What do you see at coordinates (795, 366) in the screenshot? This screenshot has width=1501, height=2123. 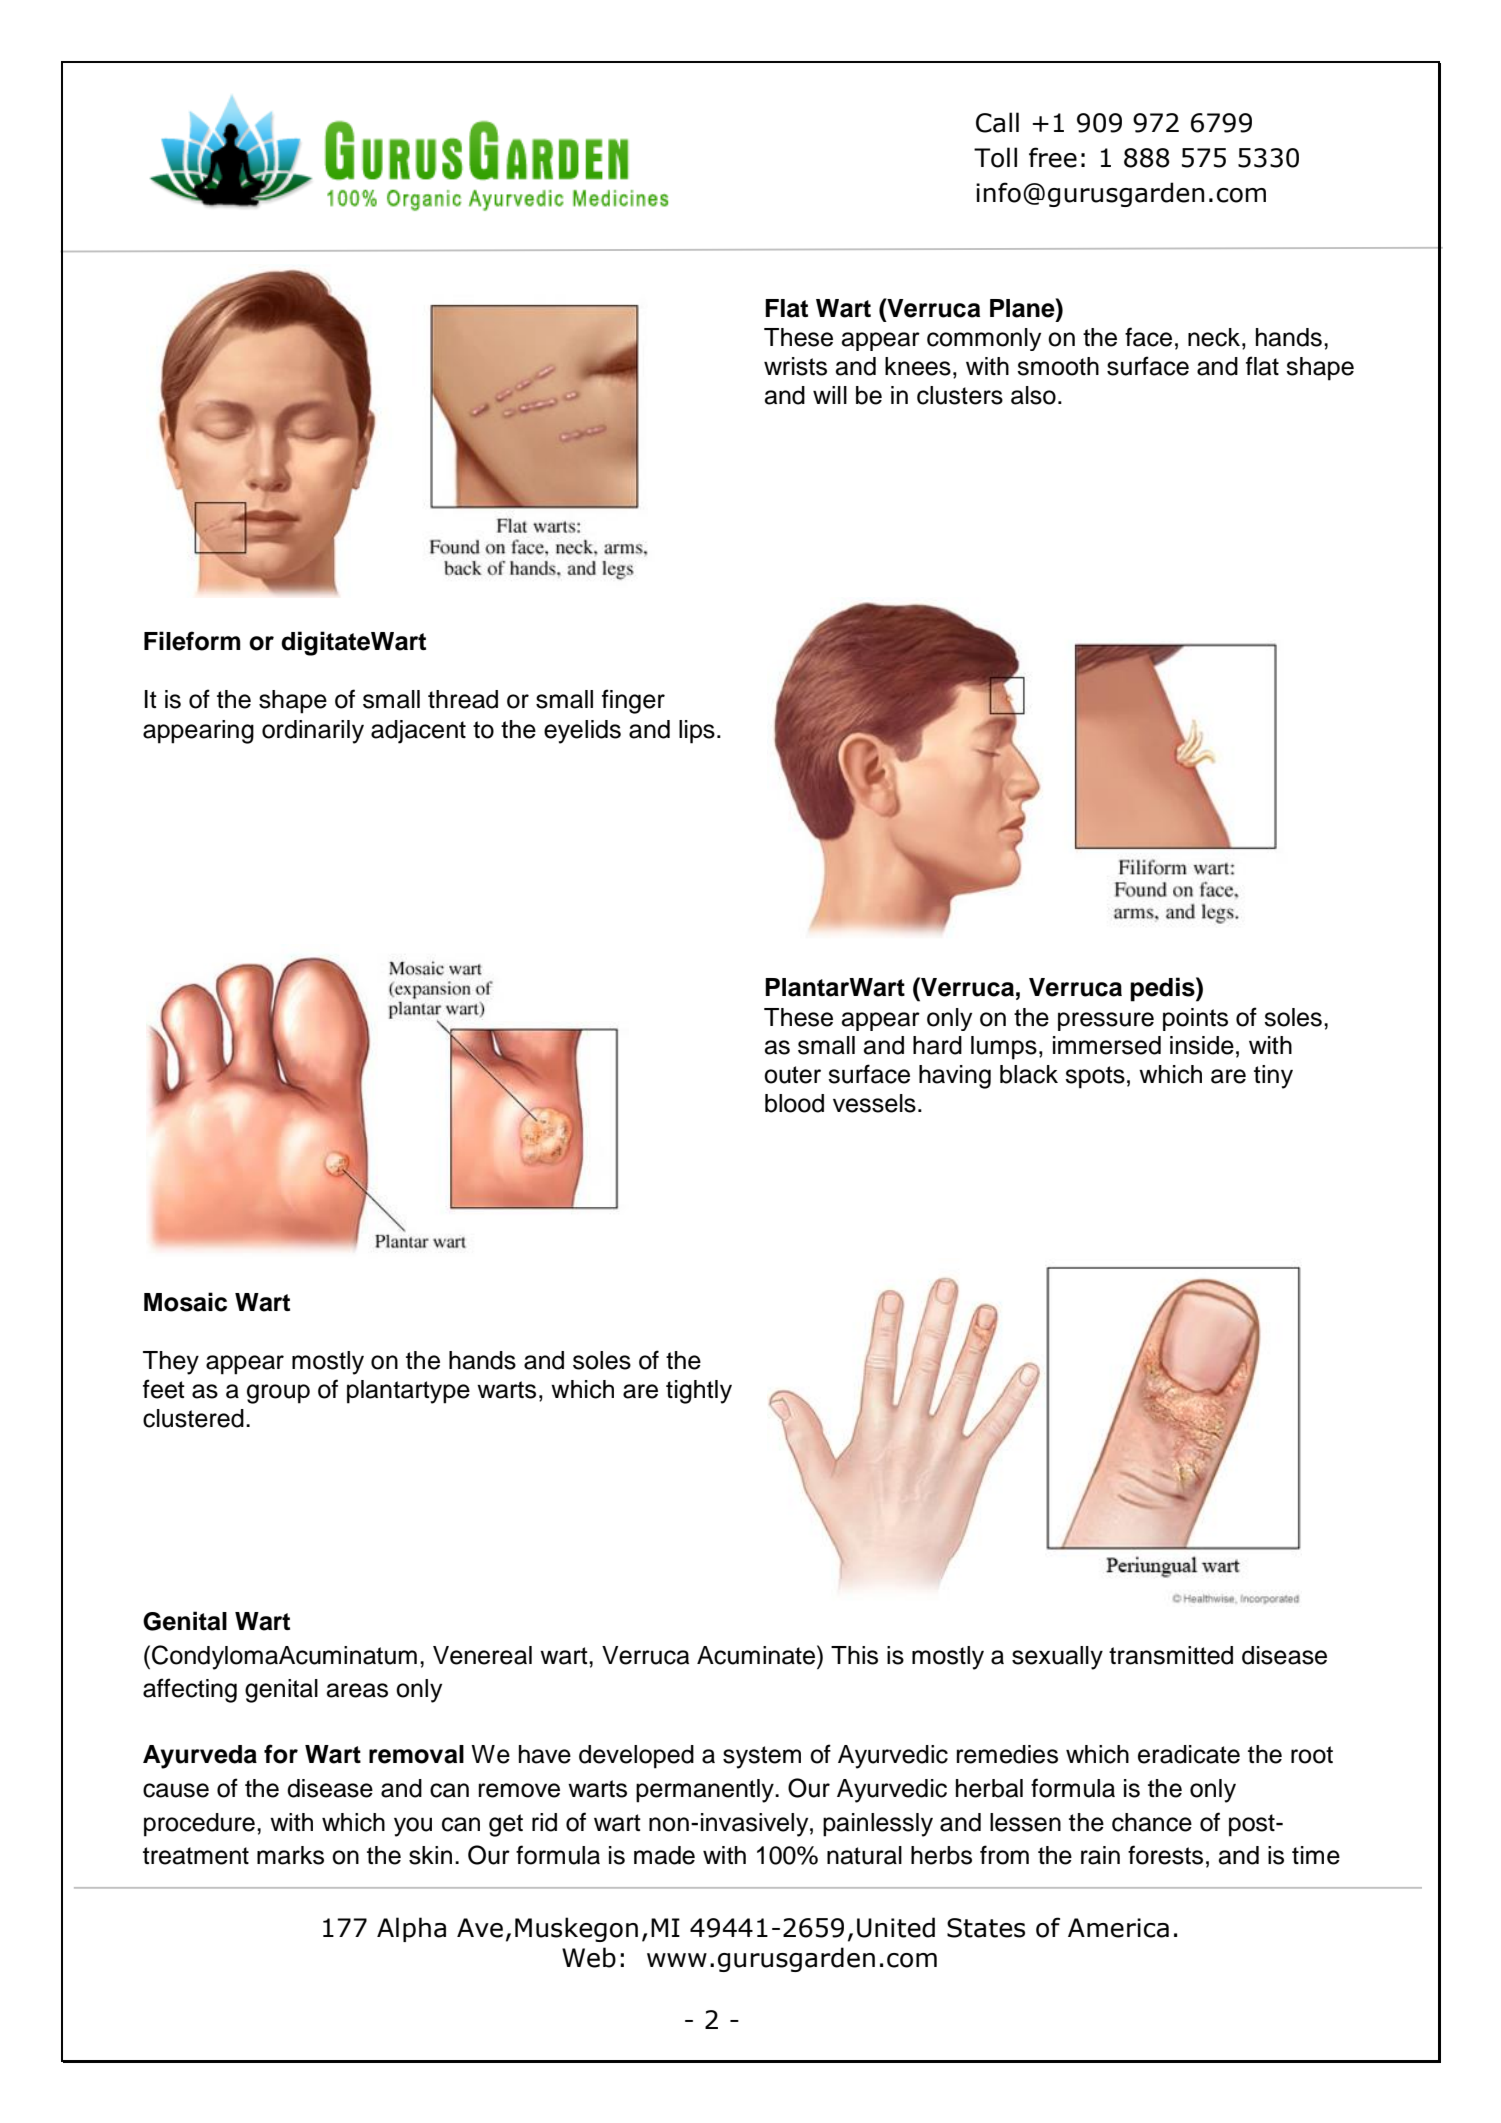 I see `wrists` at bounding box center [795, 366].
